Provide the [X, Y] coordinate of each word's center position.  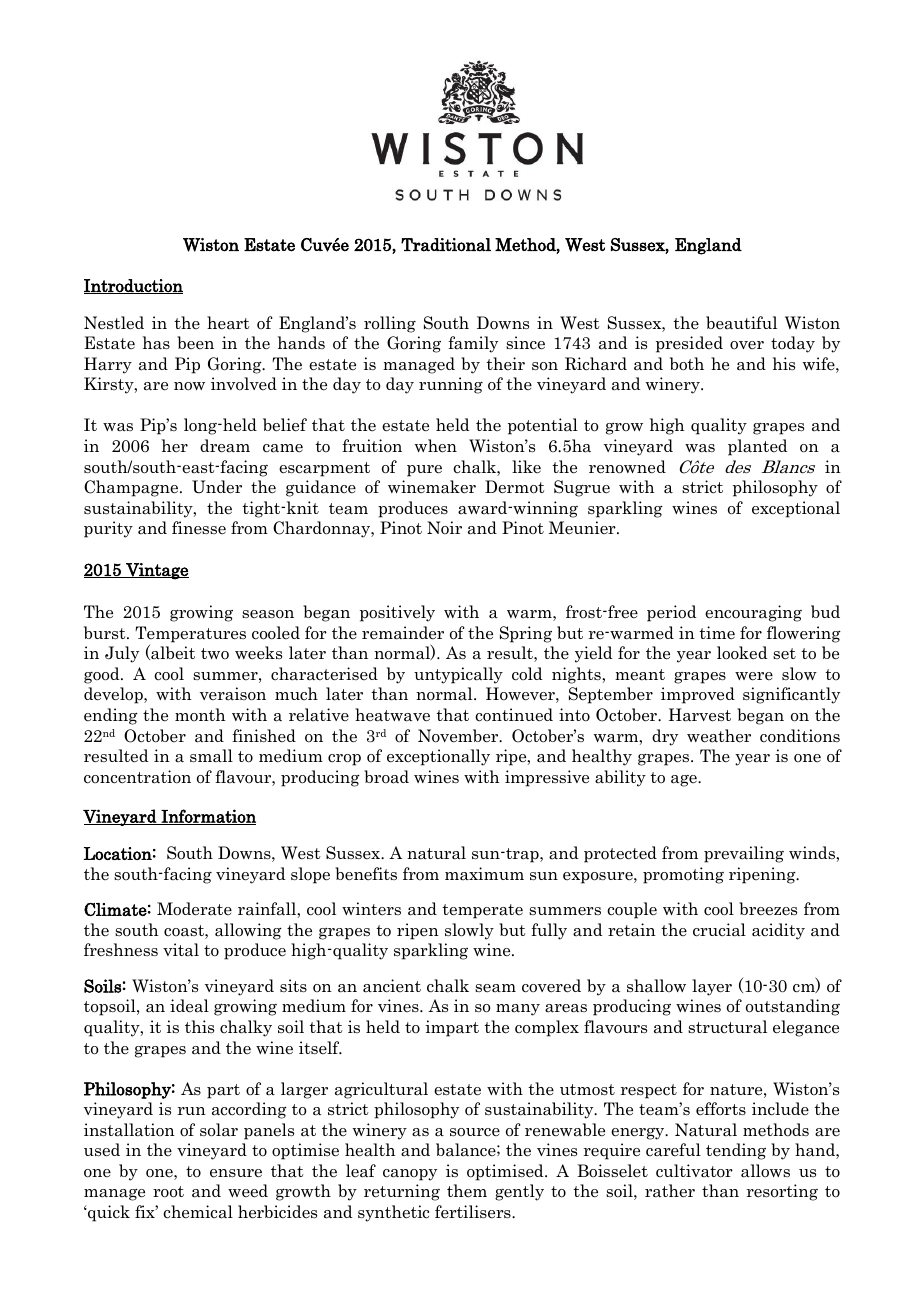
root [168, 1192]
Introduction [133, 286]
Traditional [446, 245]
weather [719, 736]
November [459, 736]
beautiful [741, 323]
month [200, 714]
